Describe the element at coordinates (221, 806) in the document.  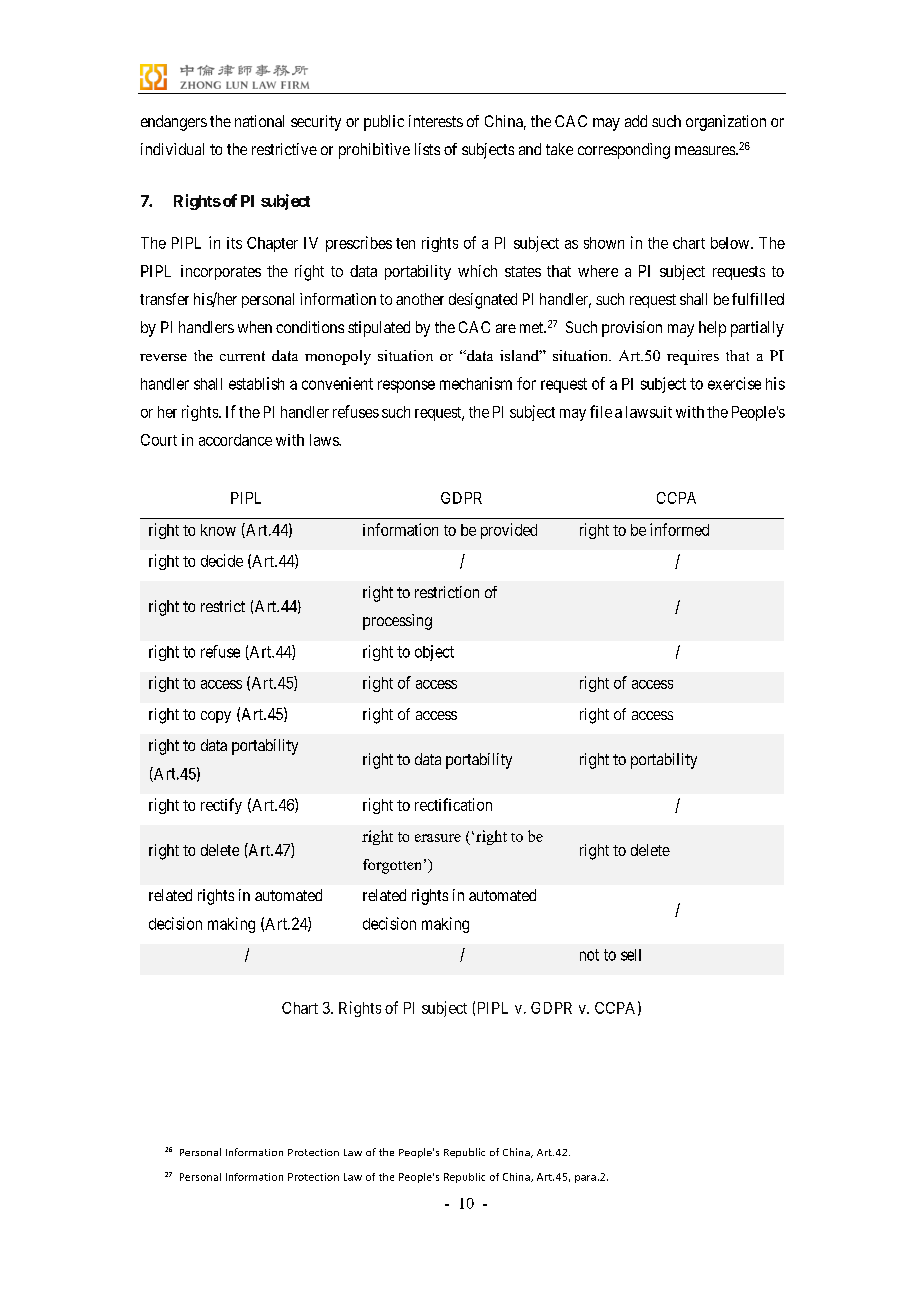
I see `rectify` at that location.
